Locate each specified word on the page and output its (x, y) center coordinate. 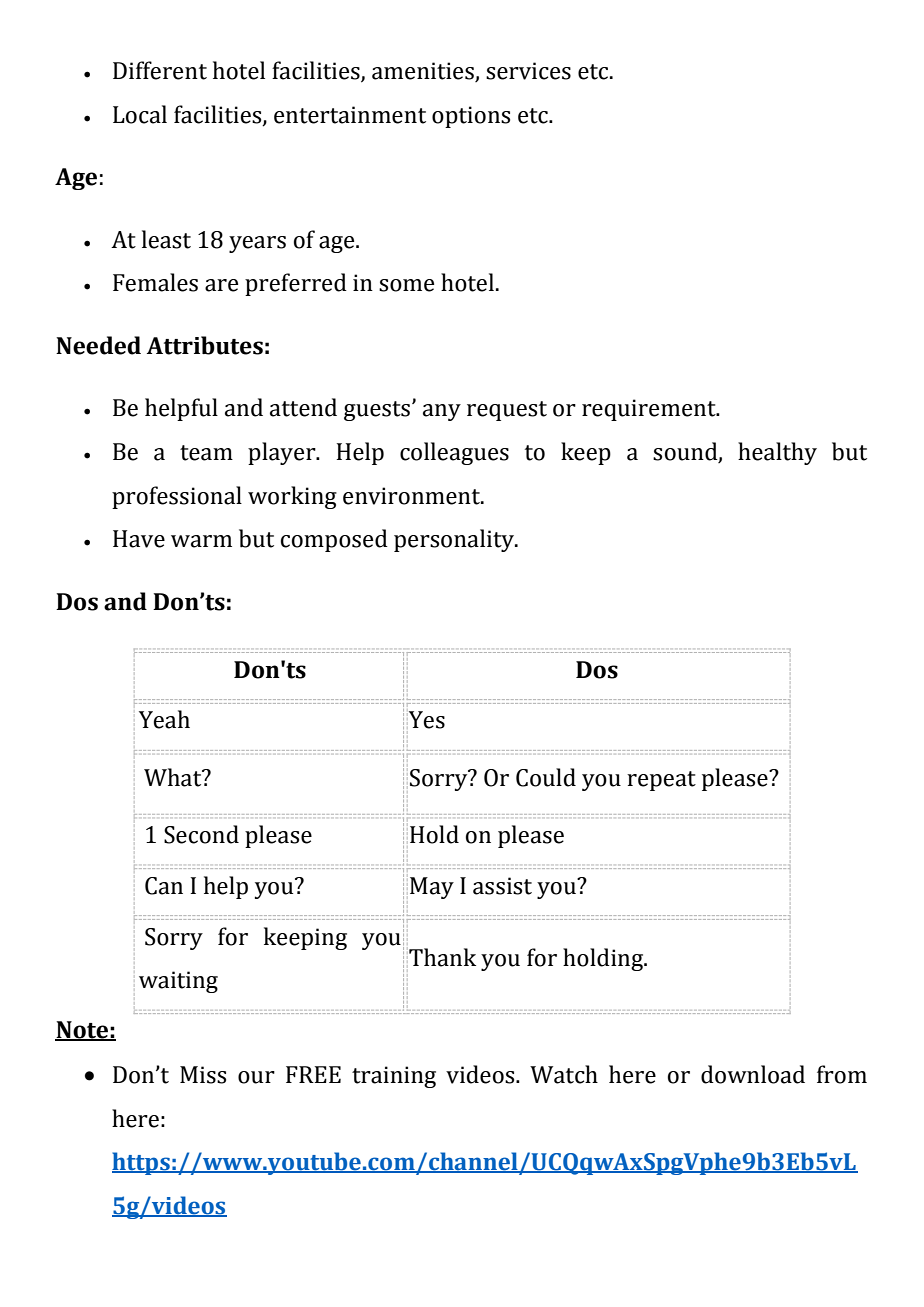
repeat (661, 781)
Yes (427, 720)
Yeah (164, 719)
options (471, 117)
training (394, 1077)
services (528, 71)
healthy (777, 453)
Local (140, 114)
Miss (203, 1075)
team (206, 453)
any (442, 412)
